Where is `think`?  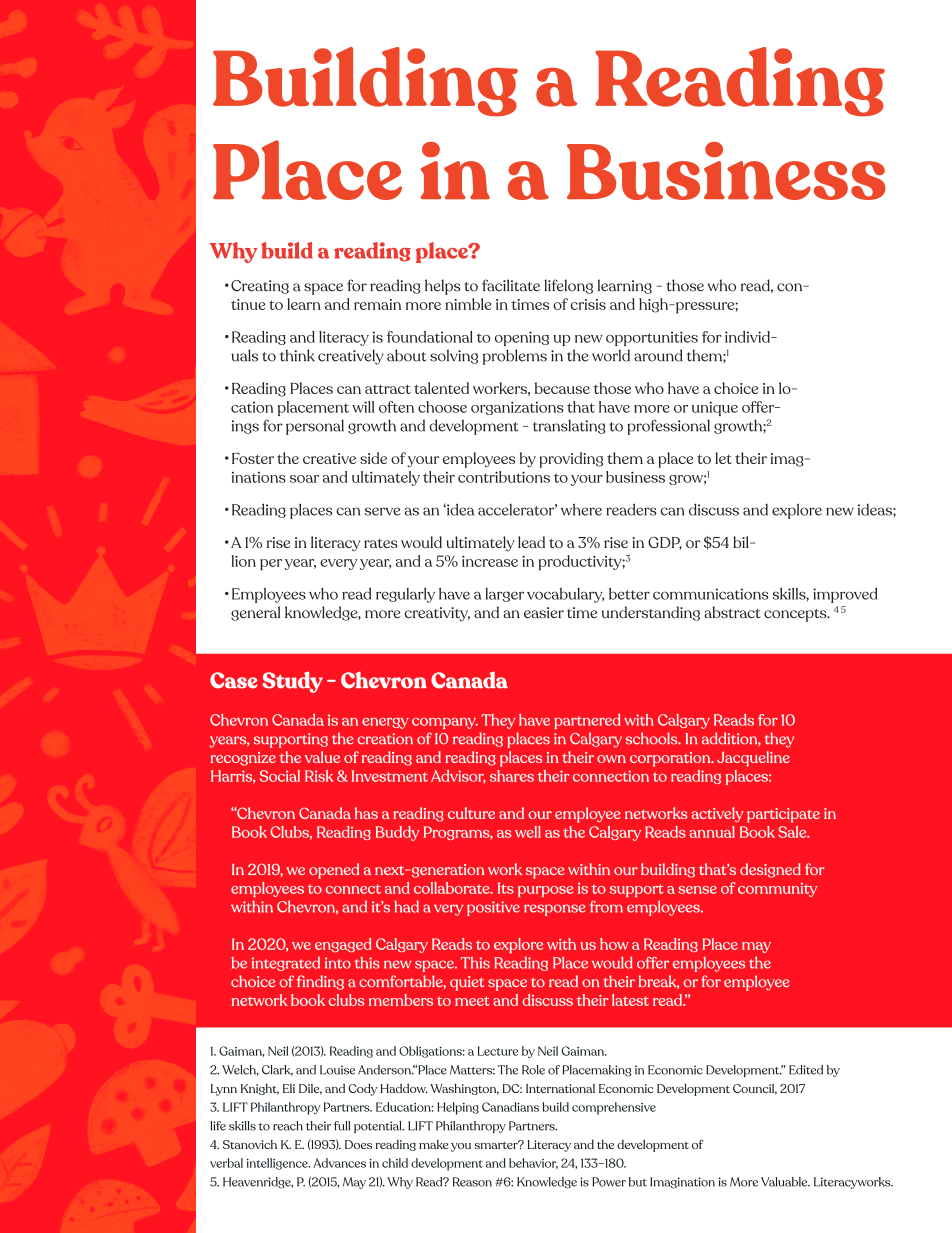
think is located at coordinates (297, 355).
